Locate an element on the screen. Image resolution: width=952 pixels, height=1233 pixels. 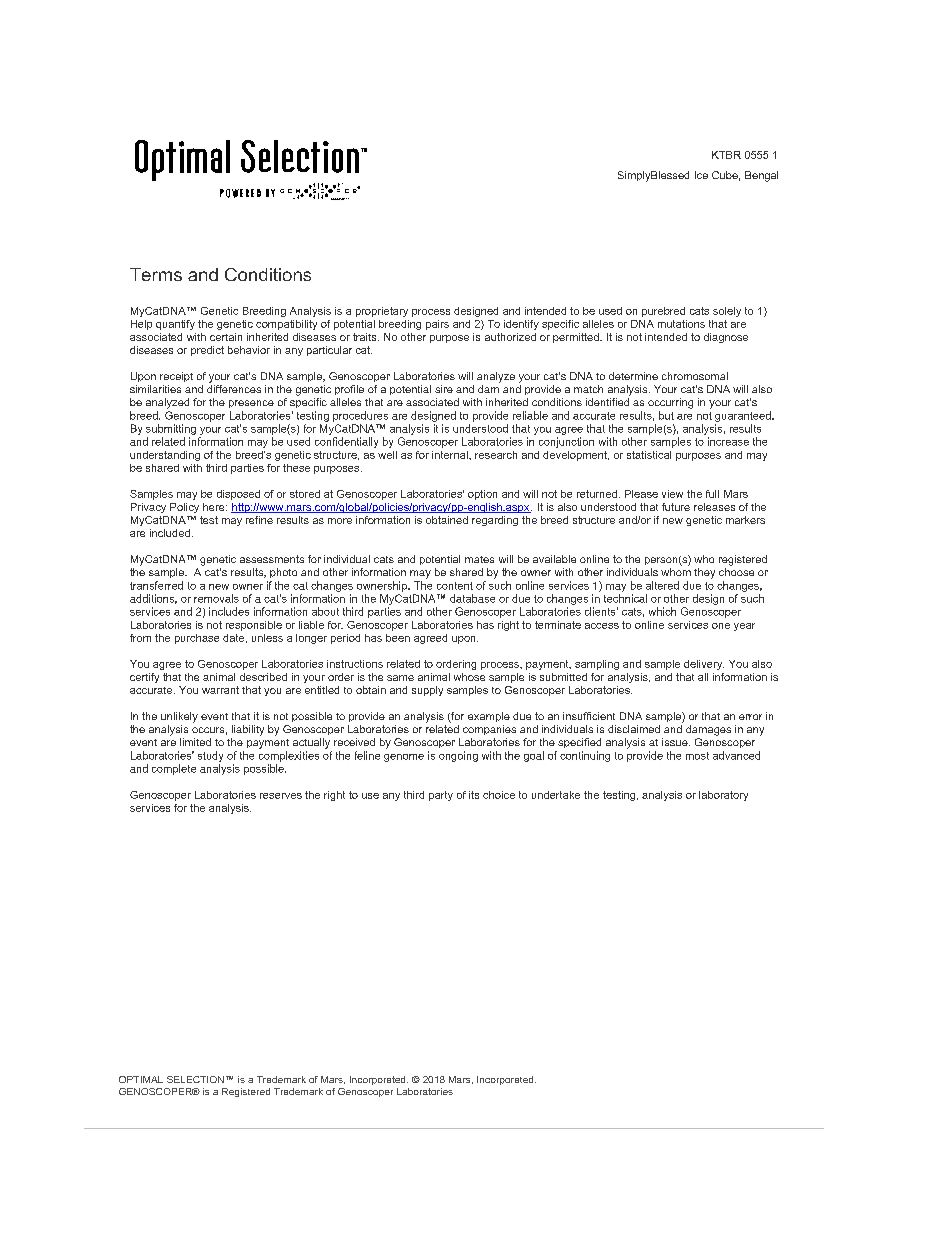
SELECTION is located at coordinates (195, 1079).
